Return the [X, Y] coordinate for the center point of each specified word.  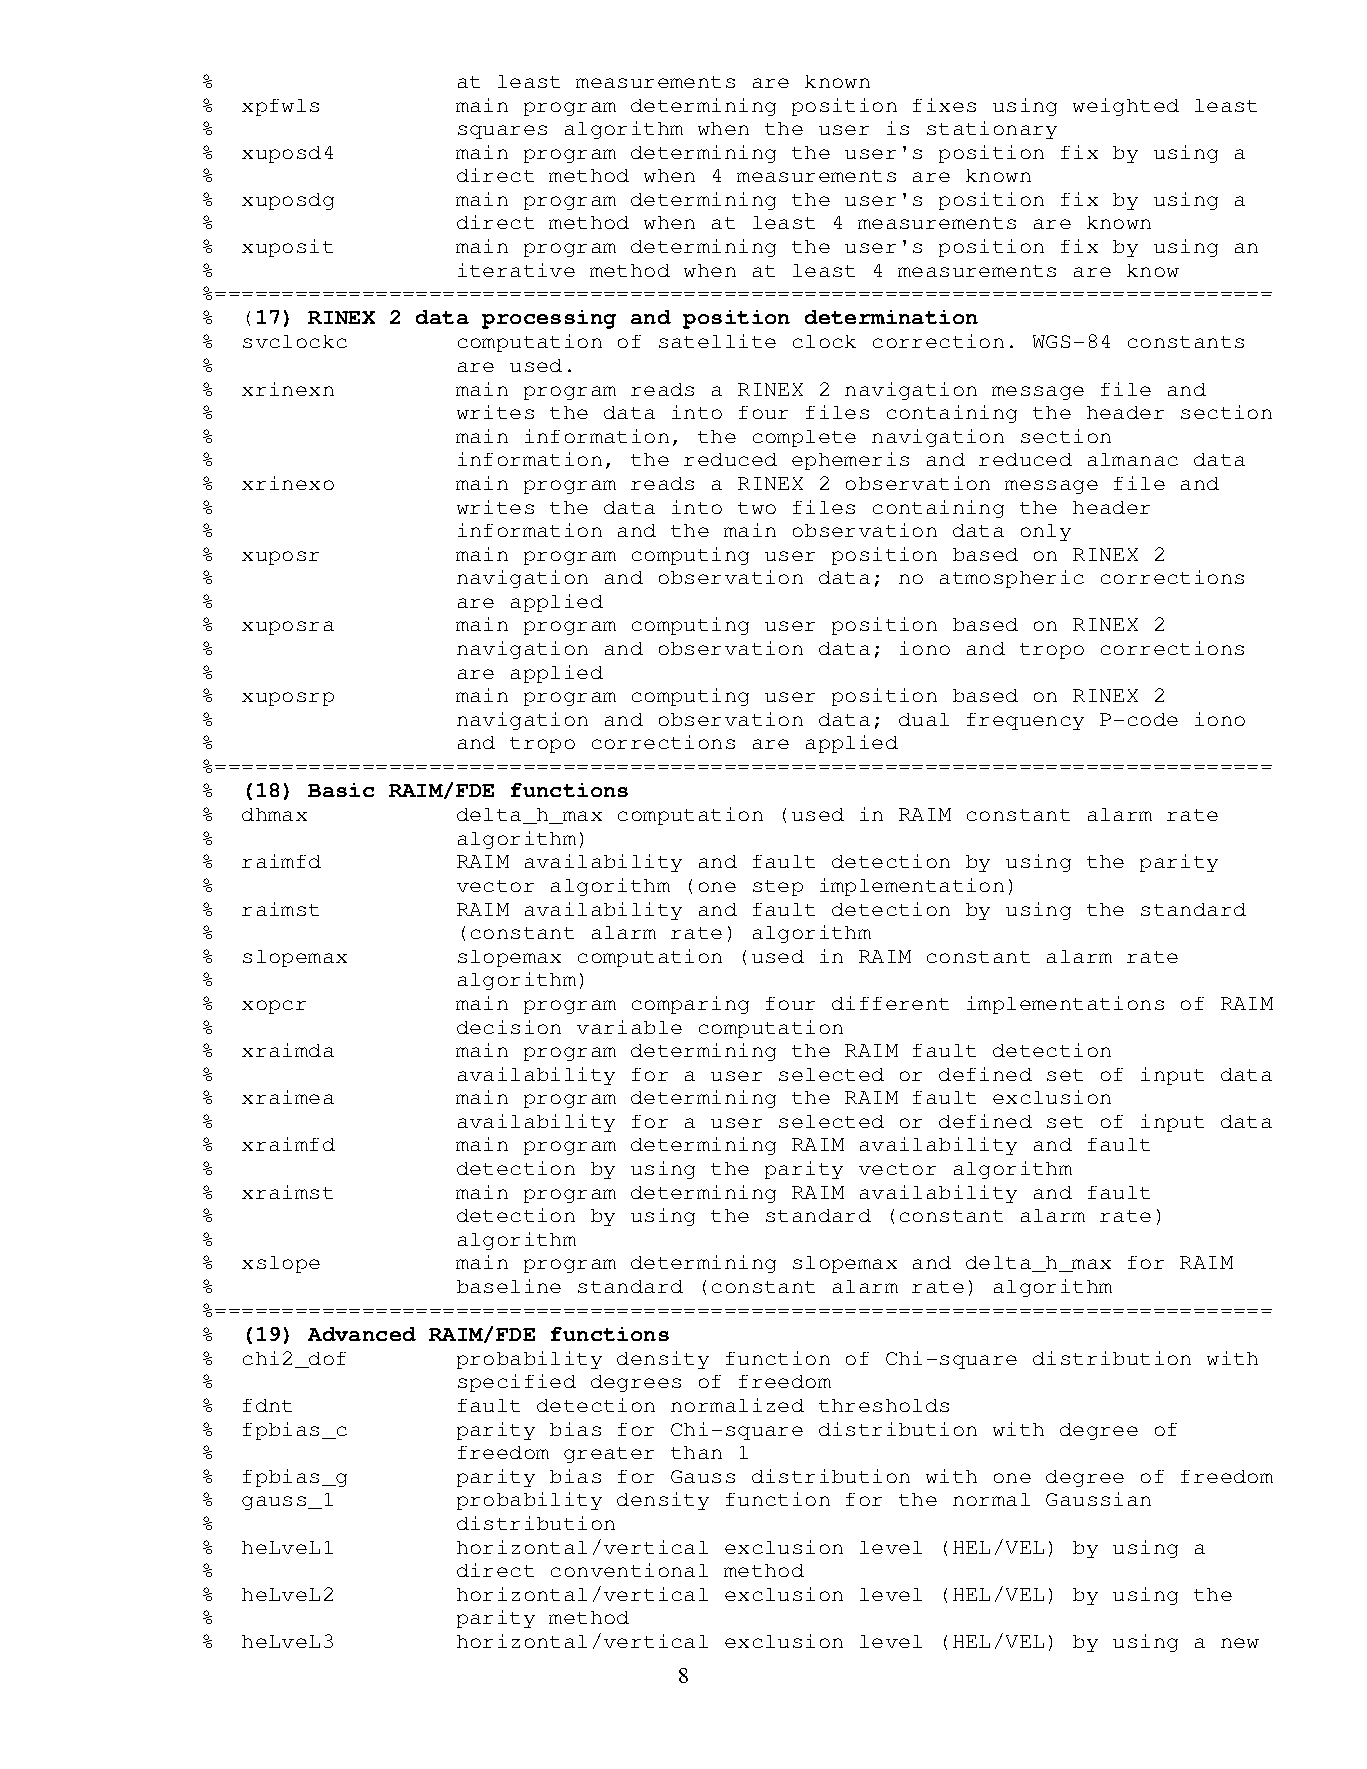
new [1240, 1643]
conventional [629, 1570]
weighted [1126, 107]
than [696, 1452]
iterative [516, 270]
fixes [944, 105]
